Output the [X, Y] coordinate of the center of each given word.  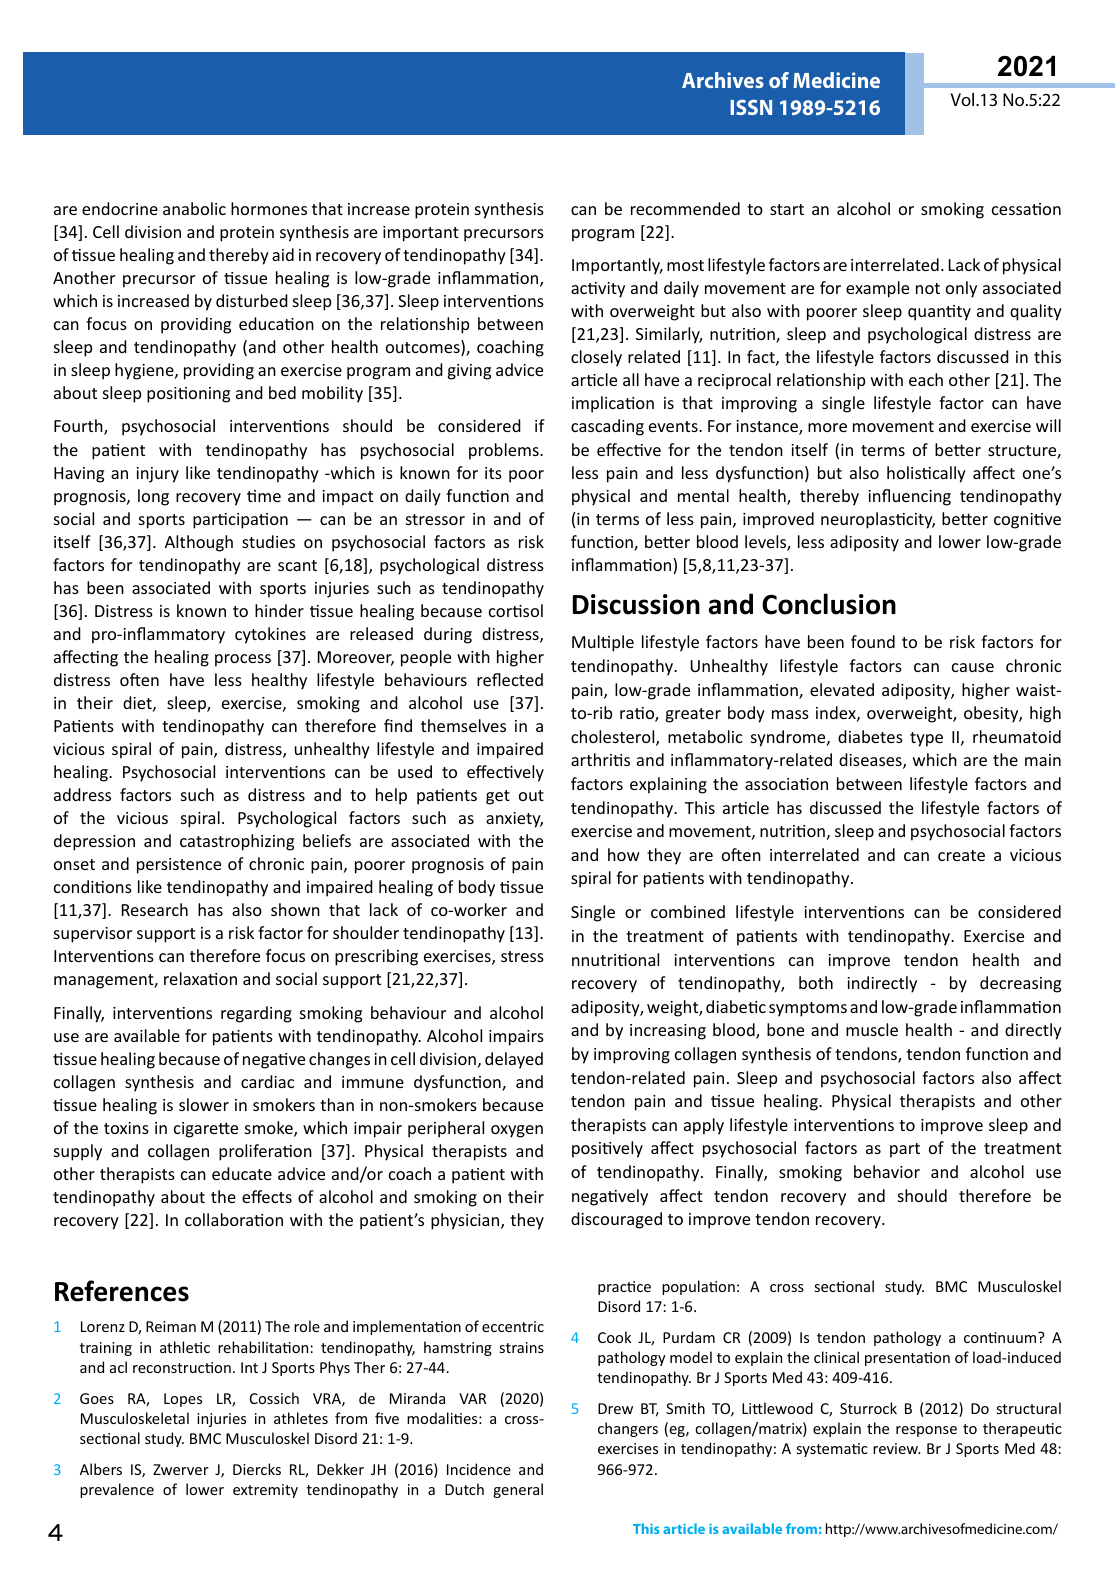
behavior [887, 1171]
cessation [1026, 209]
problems [505, 451]
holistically [926, 474]
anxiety [514, 820]
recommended [685, 208]
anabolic [194, 208]
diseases [871, 761]
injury [157, 475]
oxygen [517, 1131]
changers [628, 1429]
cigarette [206, 1130]
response [926, 1431]
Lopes [183, 1400]
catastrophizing [237, 842]
